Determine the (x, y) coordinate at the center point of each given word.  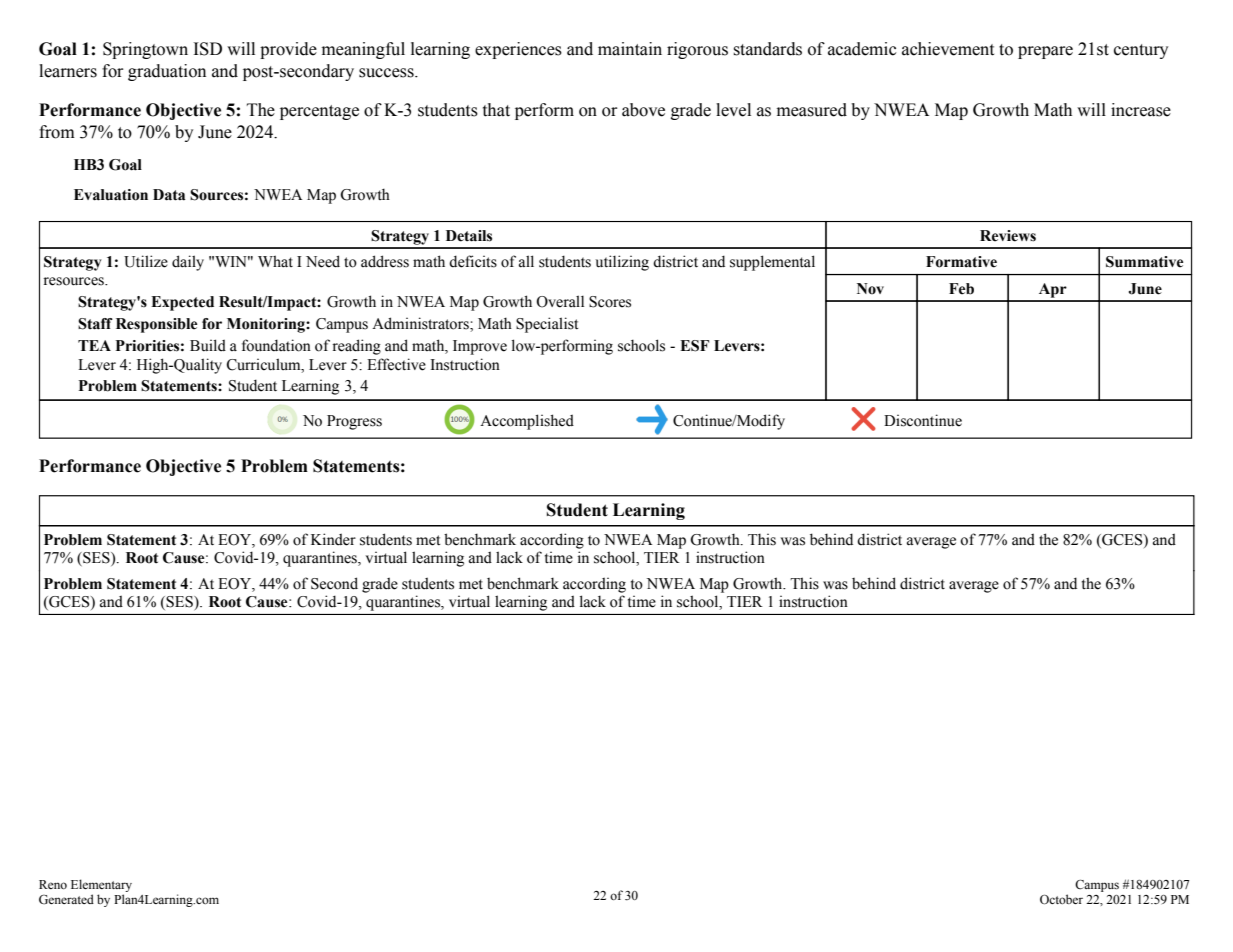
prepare (1045, 52)
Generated (66, 899)
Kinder (333, 539)
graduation (167, 72)
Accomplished (527, 422)
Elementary (101, 887)
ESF (694, 346)
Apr (1053, 290)
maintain (630, 49)
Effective (396, 364)
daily (188, 263)
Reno (53, 884)
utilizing (622, 263)
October (1061, 899)
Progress (354, 422)
